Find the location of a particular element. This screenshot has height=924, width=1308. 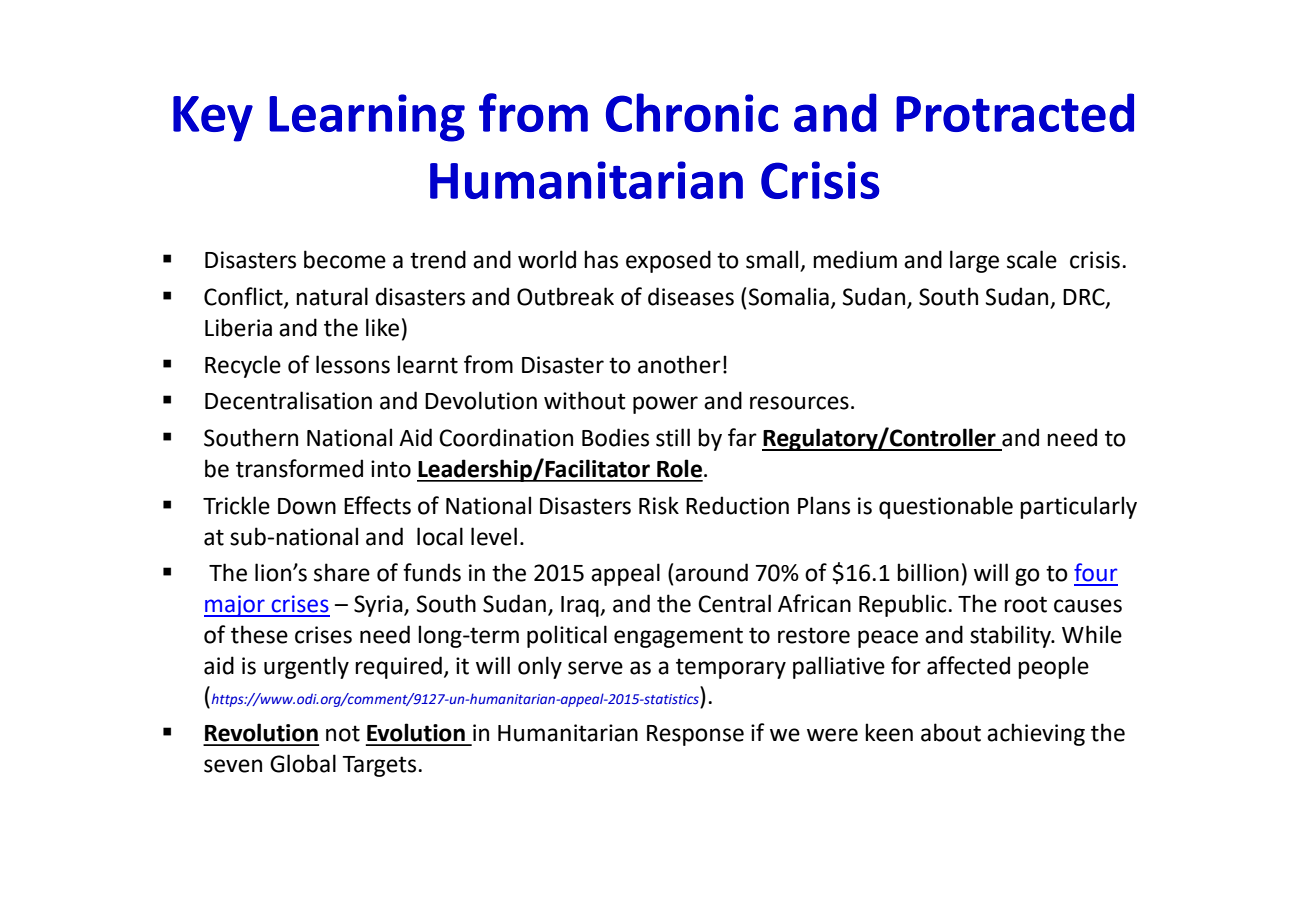

another is located at coordinates (679, 364).
